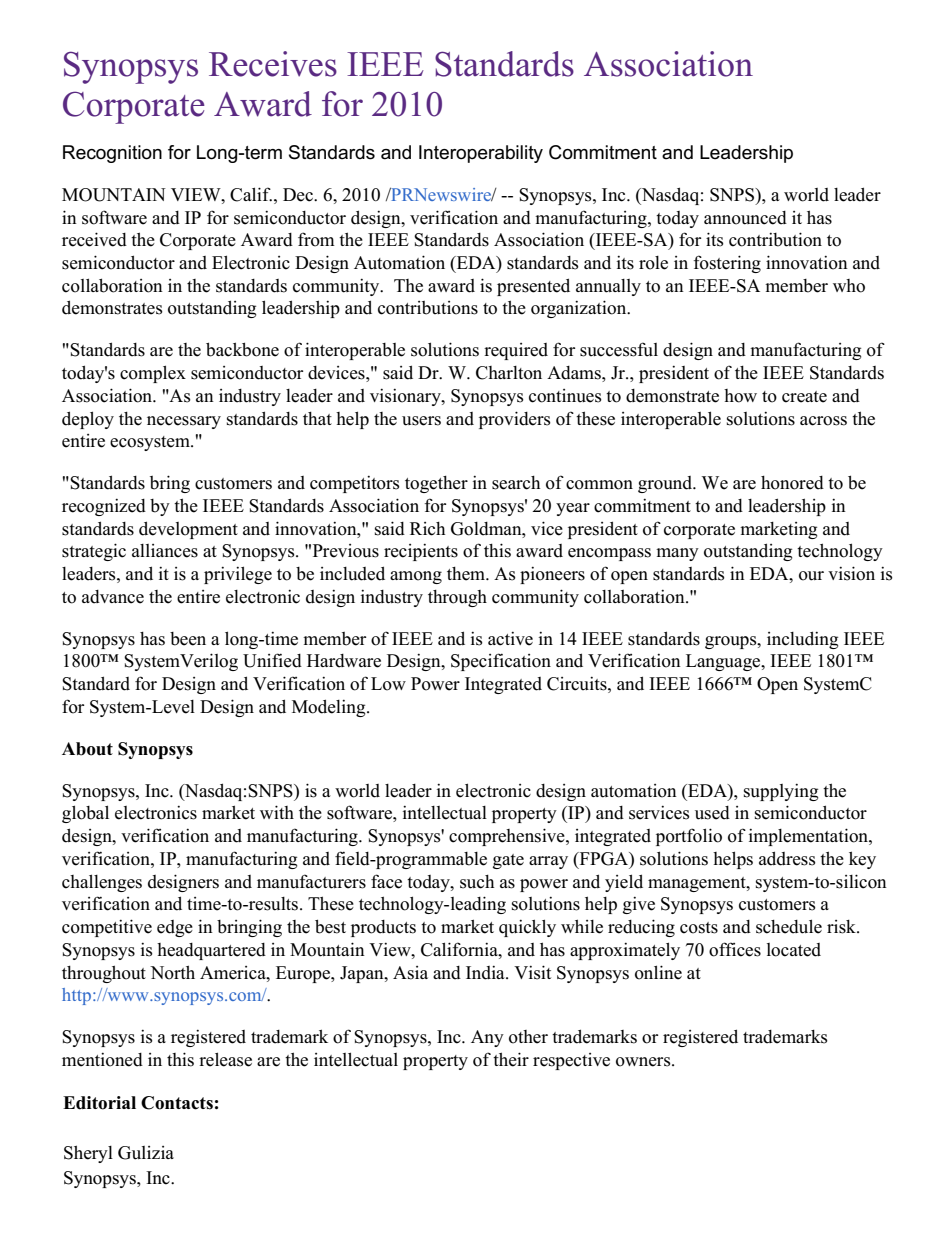 The width and height of the page is (952, 1233). Describe the element at coordinates (477, 882) in the page. I see `such` at that location.
